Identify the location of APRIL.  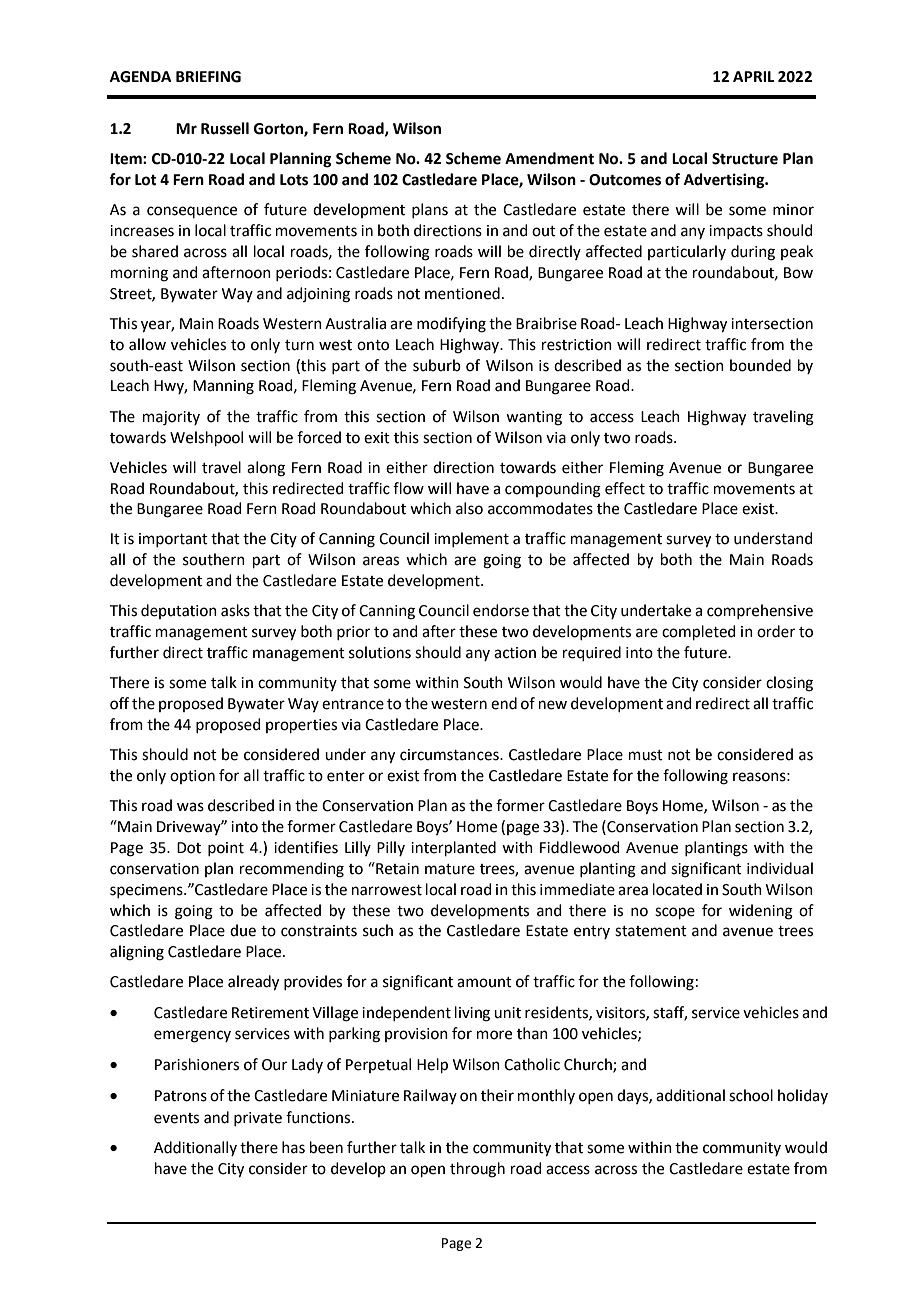
(754, 76).
